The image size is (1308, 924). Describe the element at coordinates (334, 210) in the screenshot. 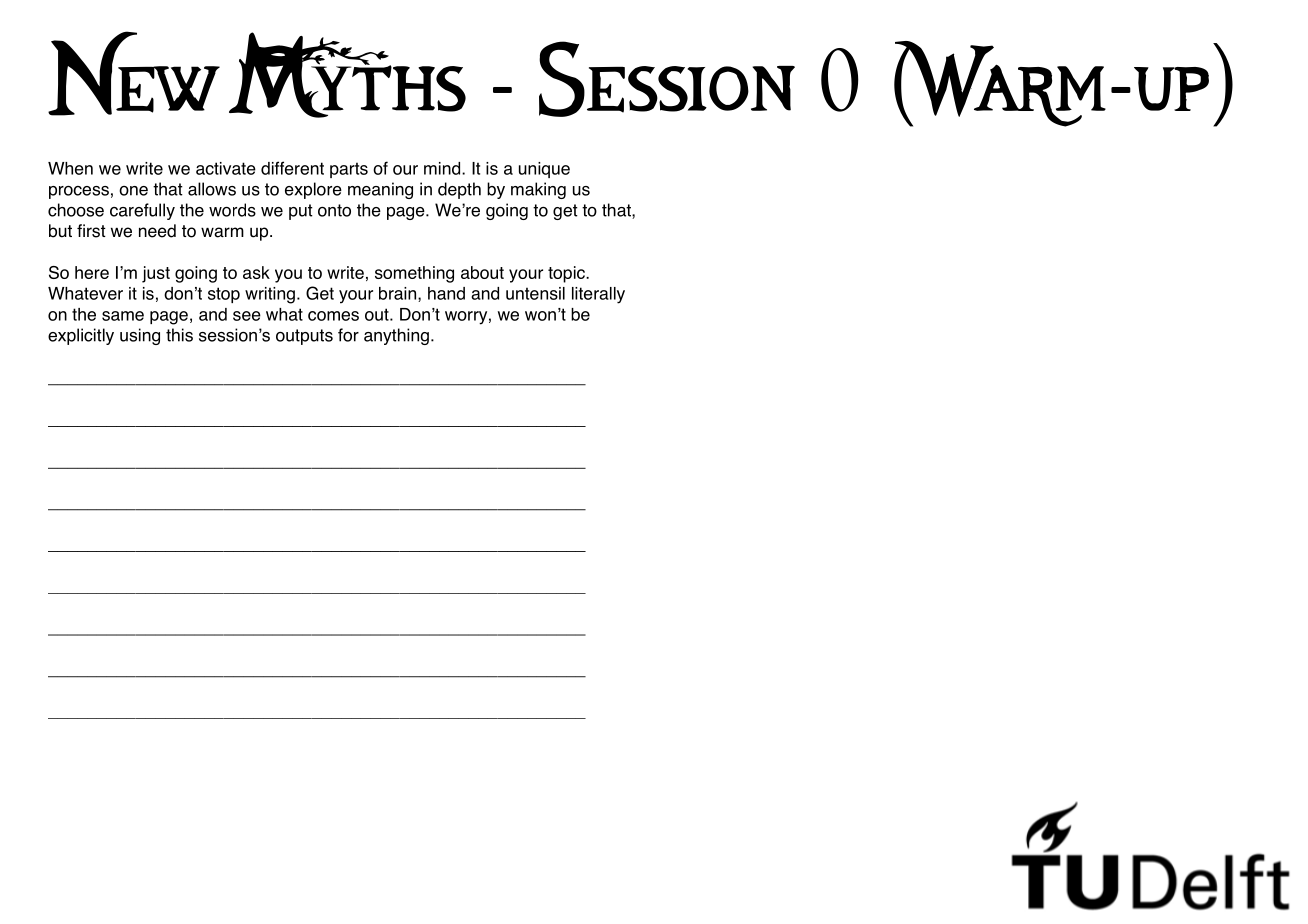

I see `onto` at that location.
